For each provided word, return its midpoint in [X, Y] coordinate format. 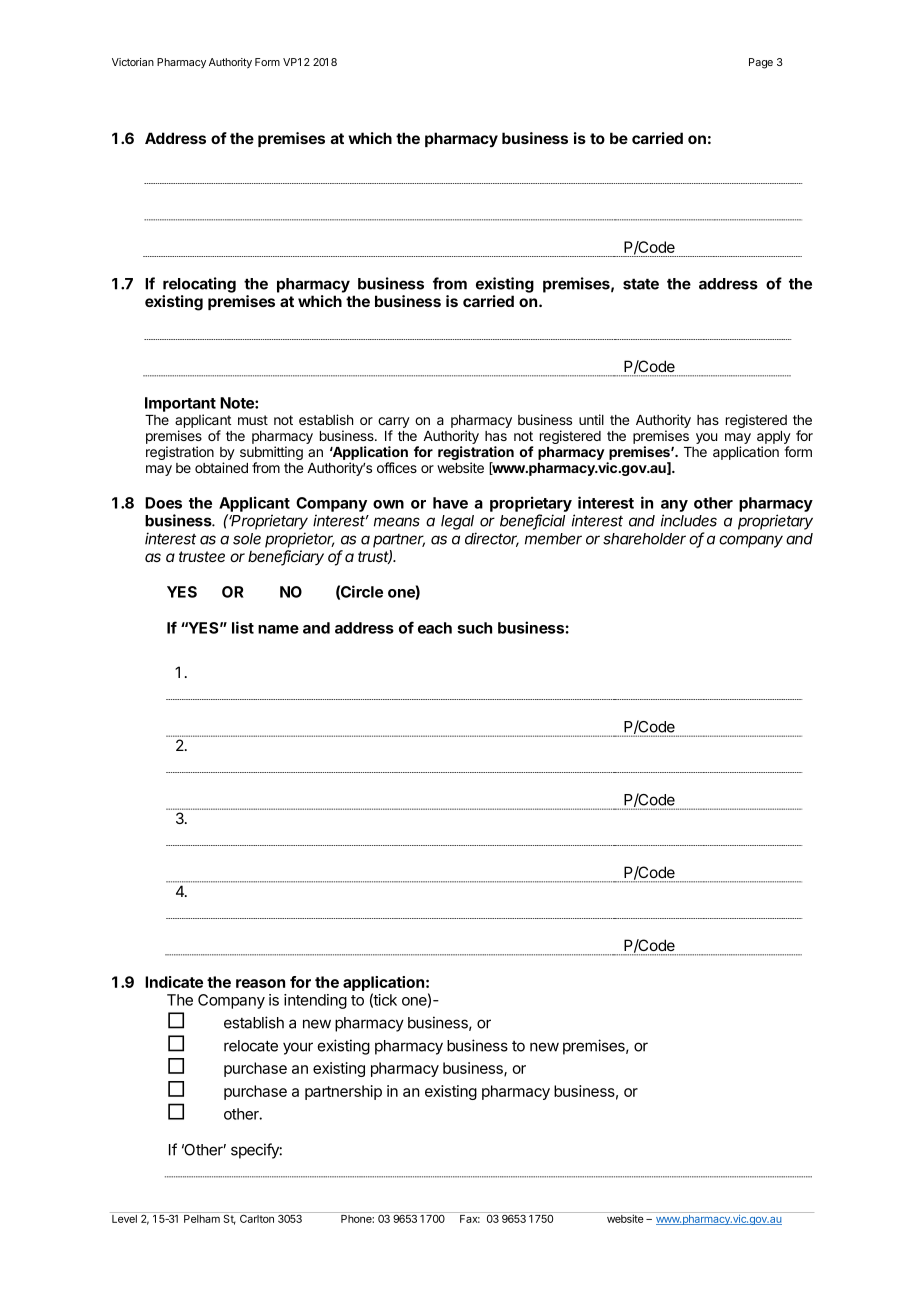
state [641, 284]
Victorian [133, 62]
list [243, 627]
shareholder [644, 539]
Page [761, 63]
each [435, 628]
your [298, 1048]
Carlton [257, 1217]
